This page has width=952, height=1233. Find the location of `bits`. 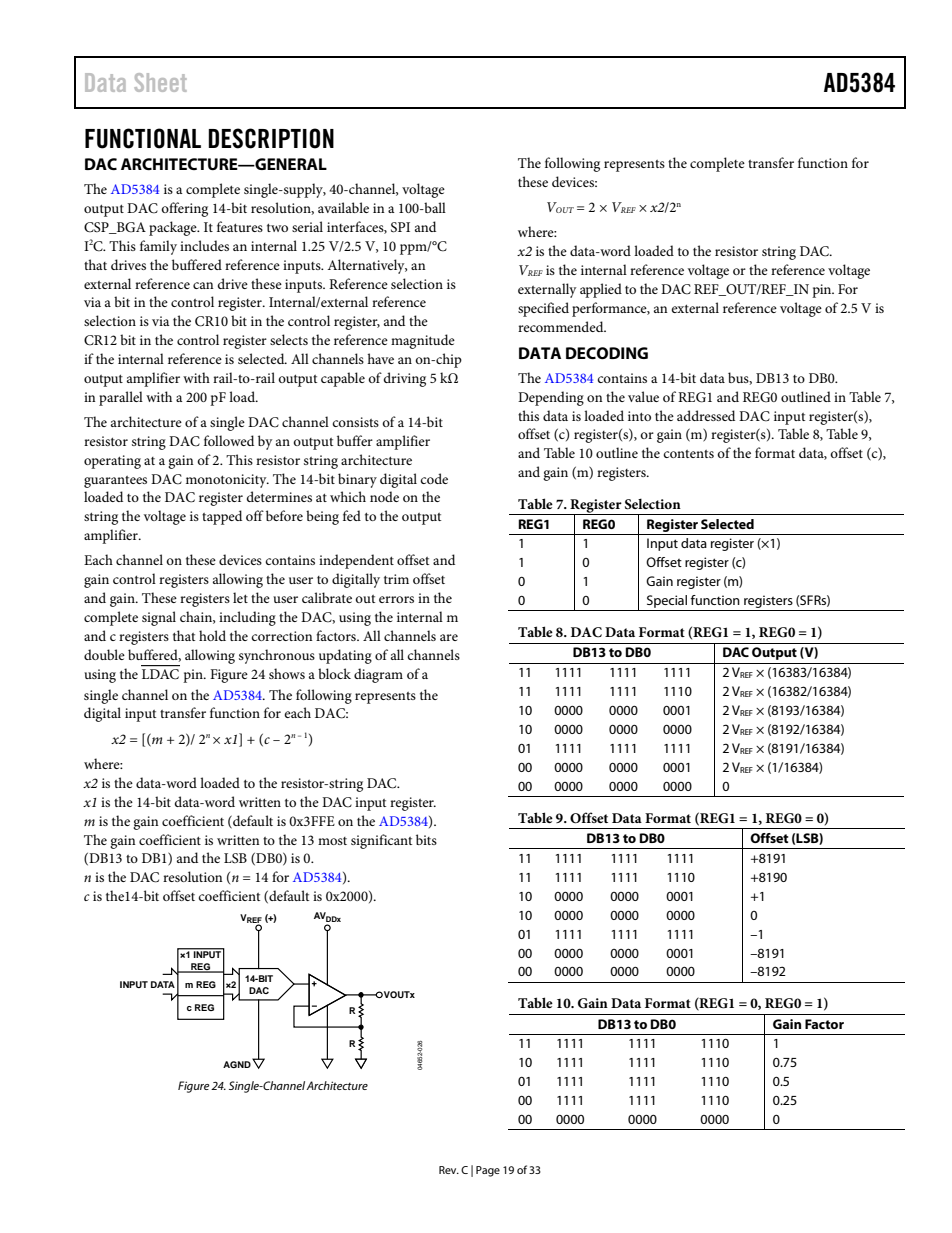

bits is located at coordinates (426, 839).
